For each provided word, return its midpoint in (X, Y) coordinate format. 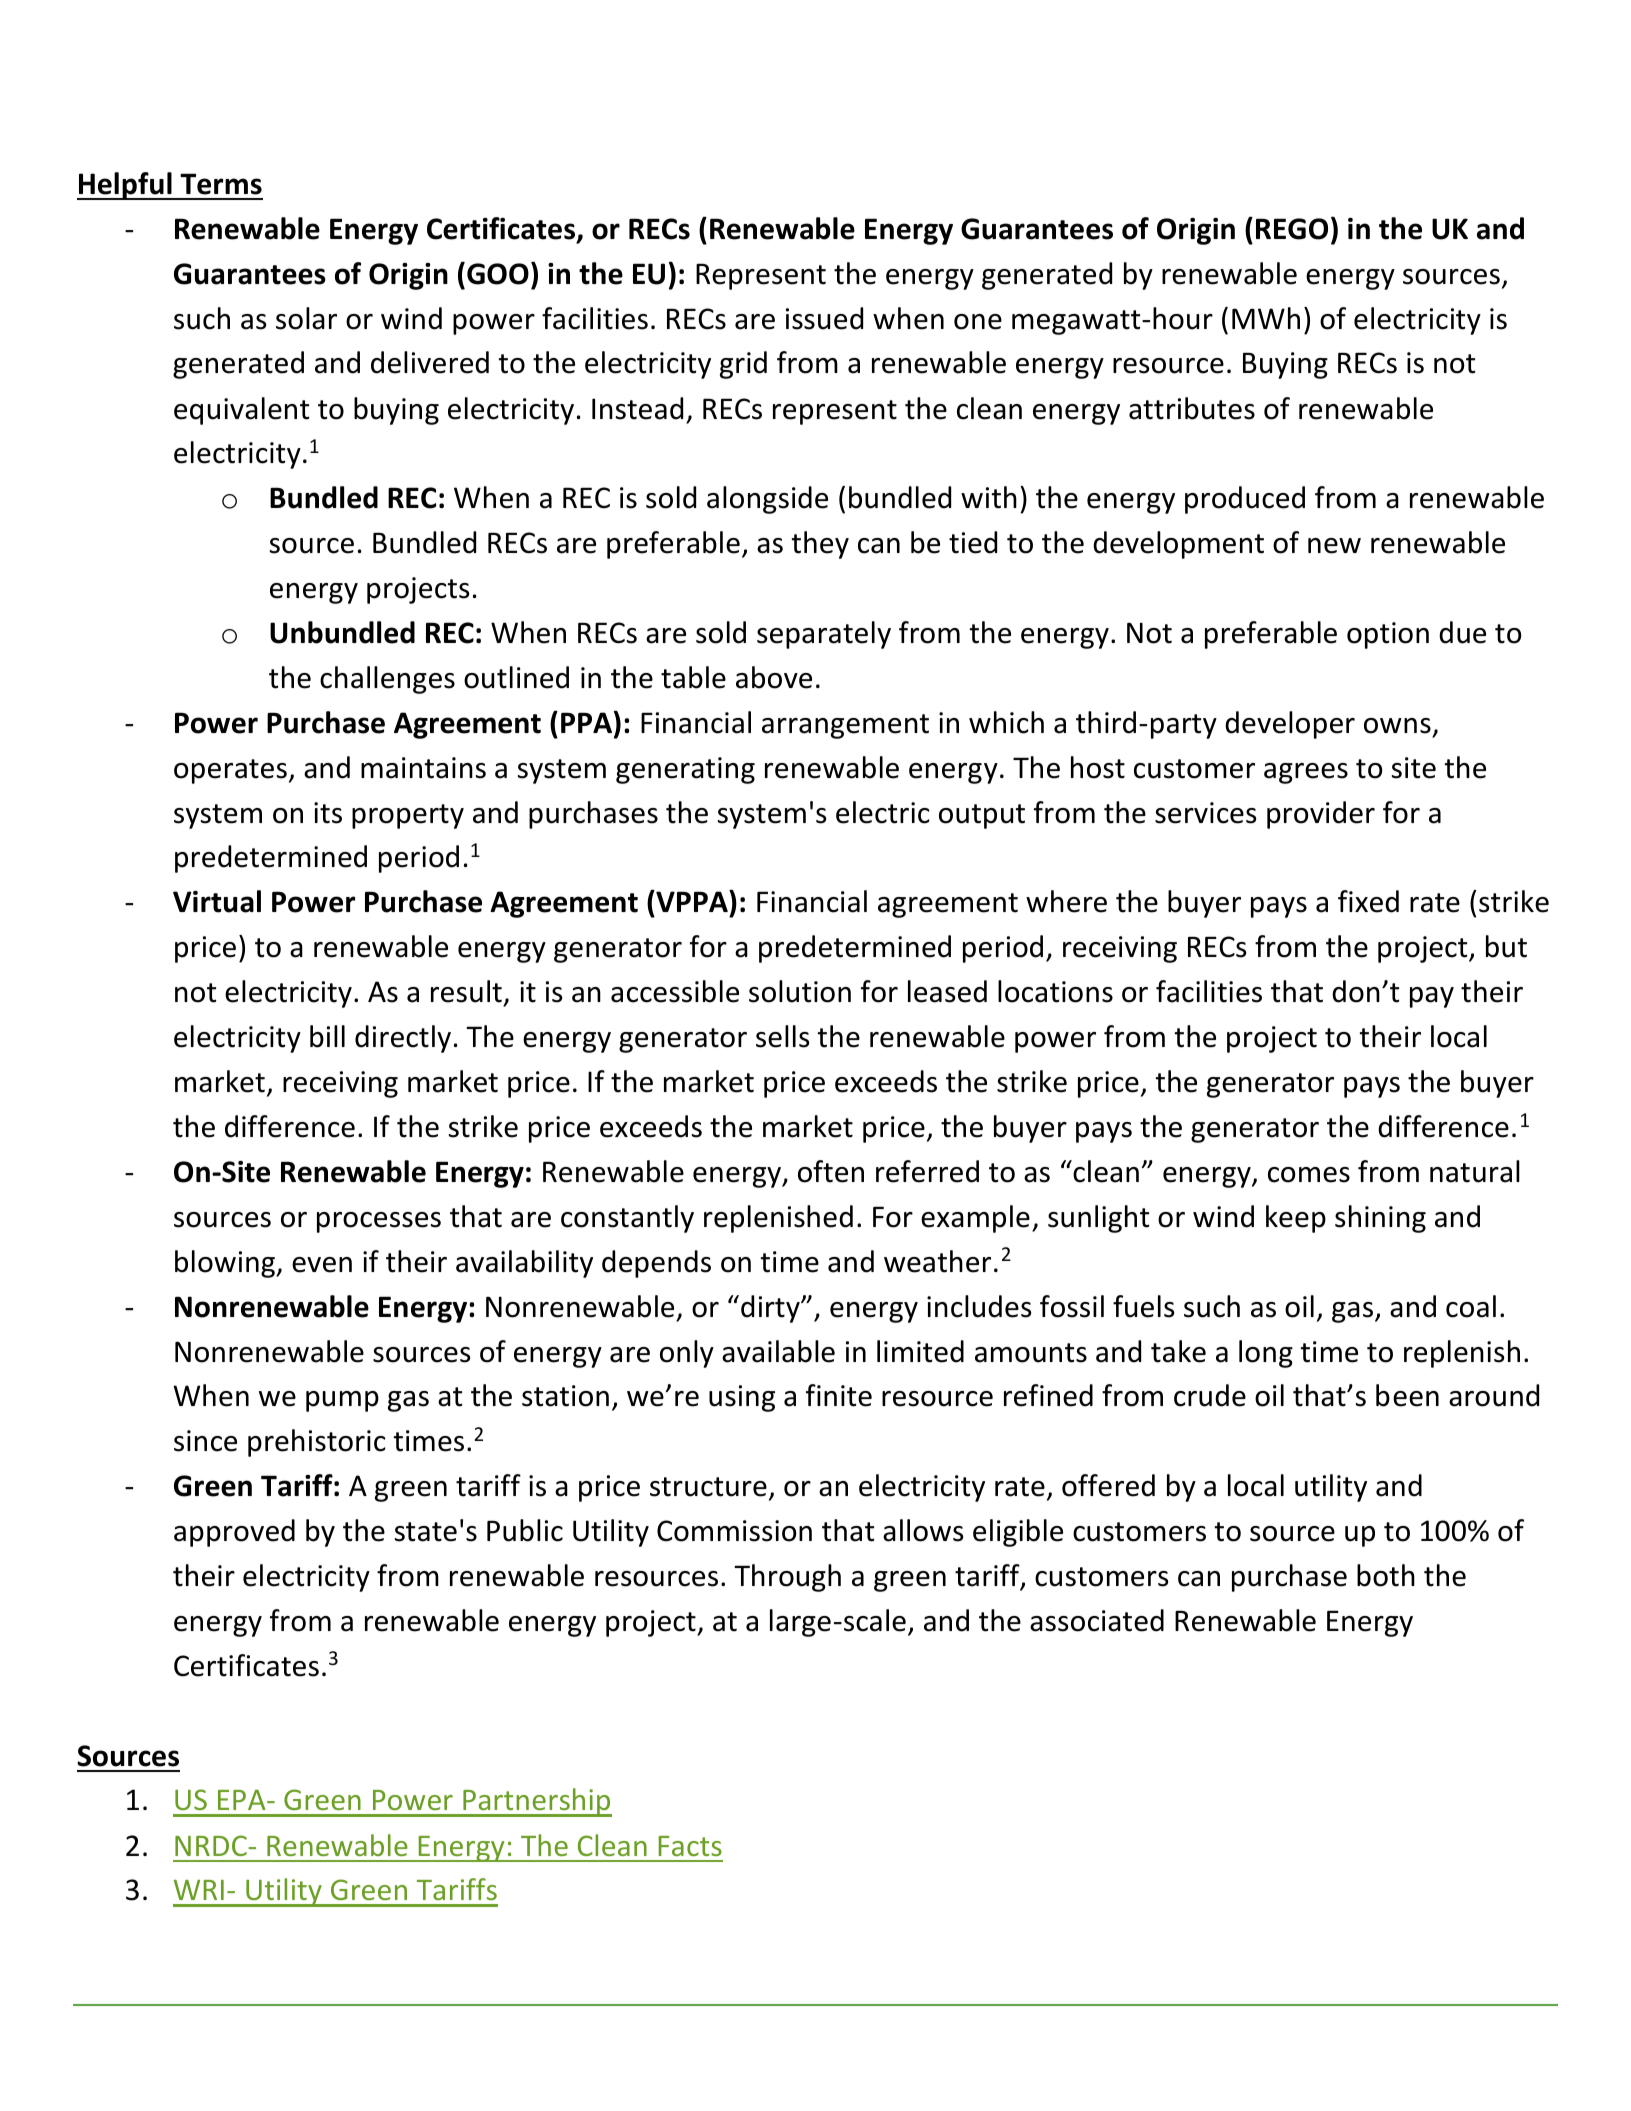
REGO (1292, 229)
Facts (690, 1846)
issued (824, 318)
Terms (221, 184)
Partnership (536, 1802)
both (1386, 1575)
